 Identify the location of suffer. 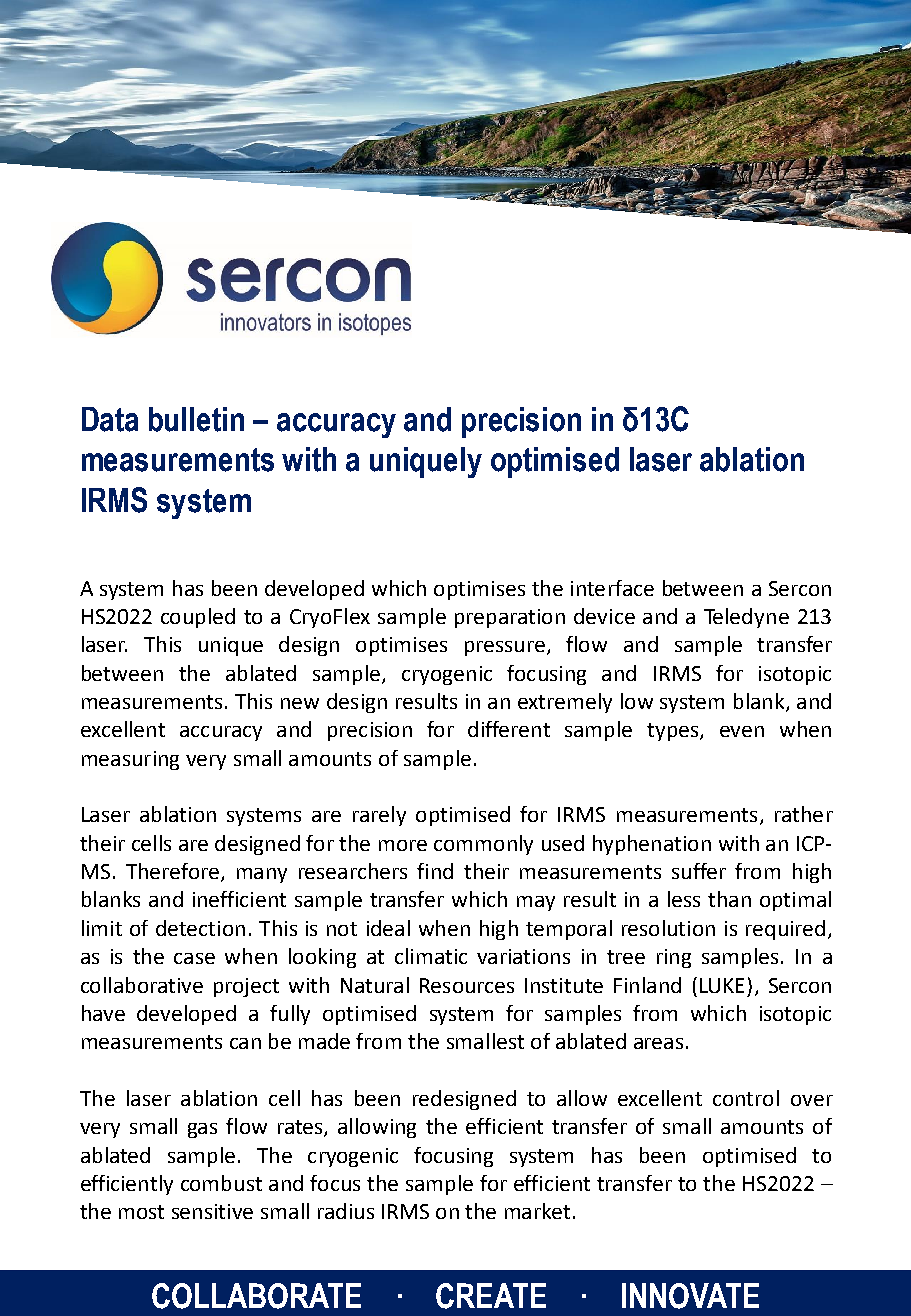
(699, 871).
